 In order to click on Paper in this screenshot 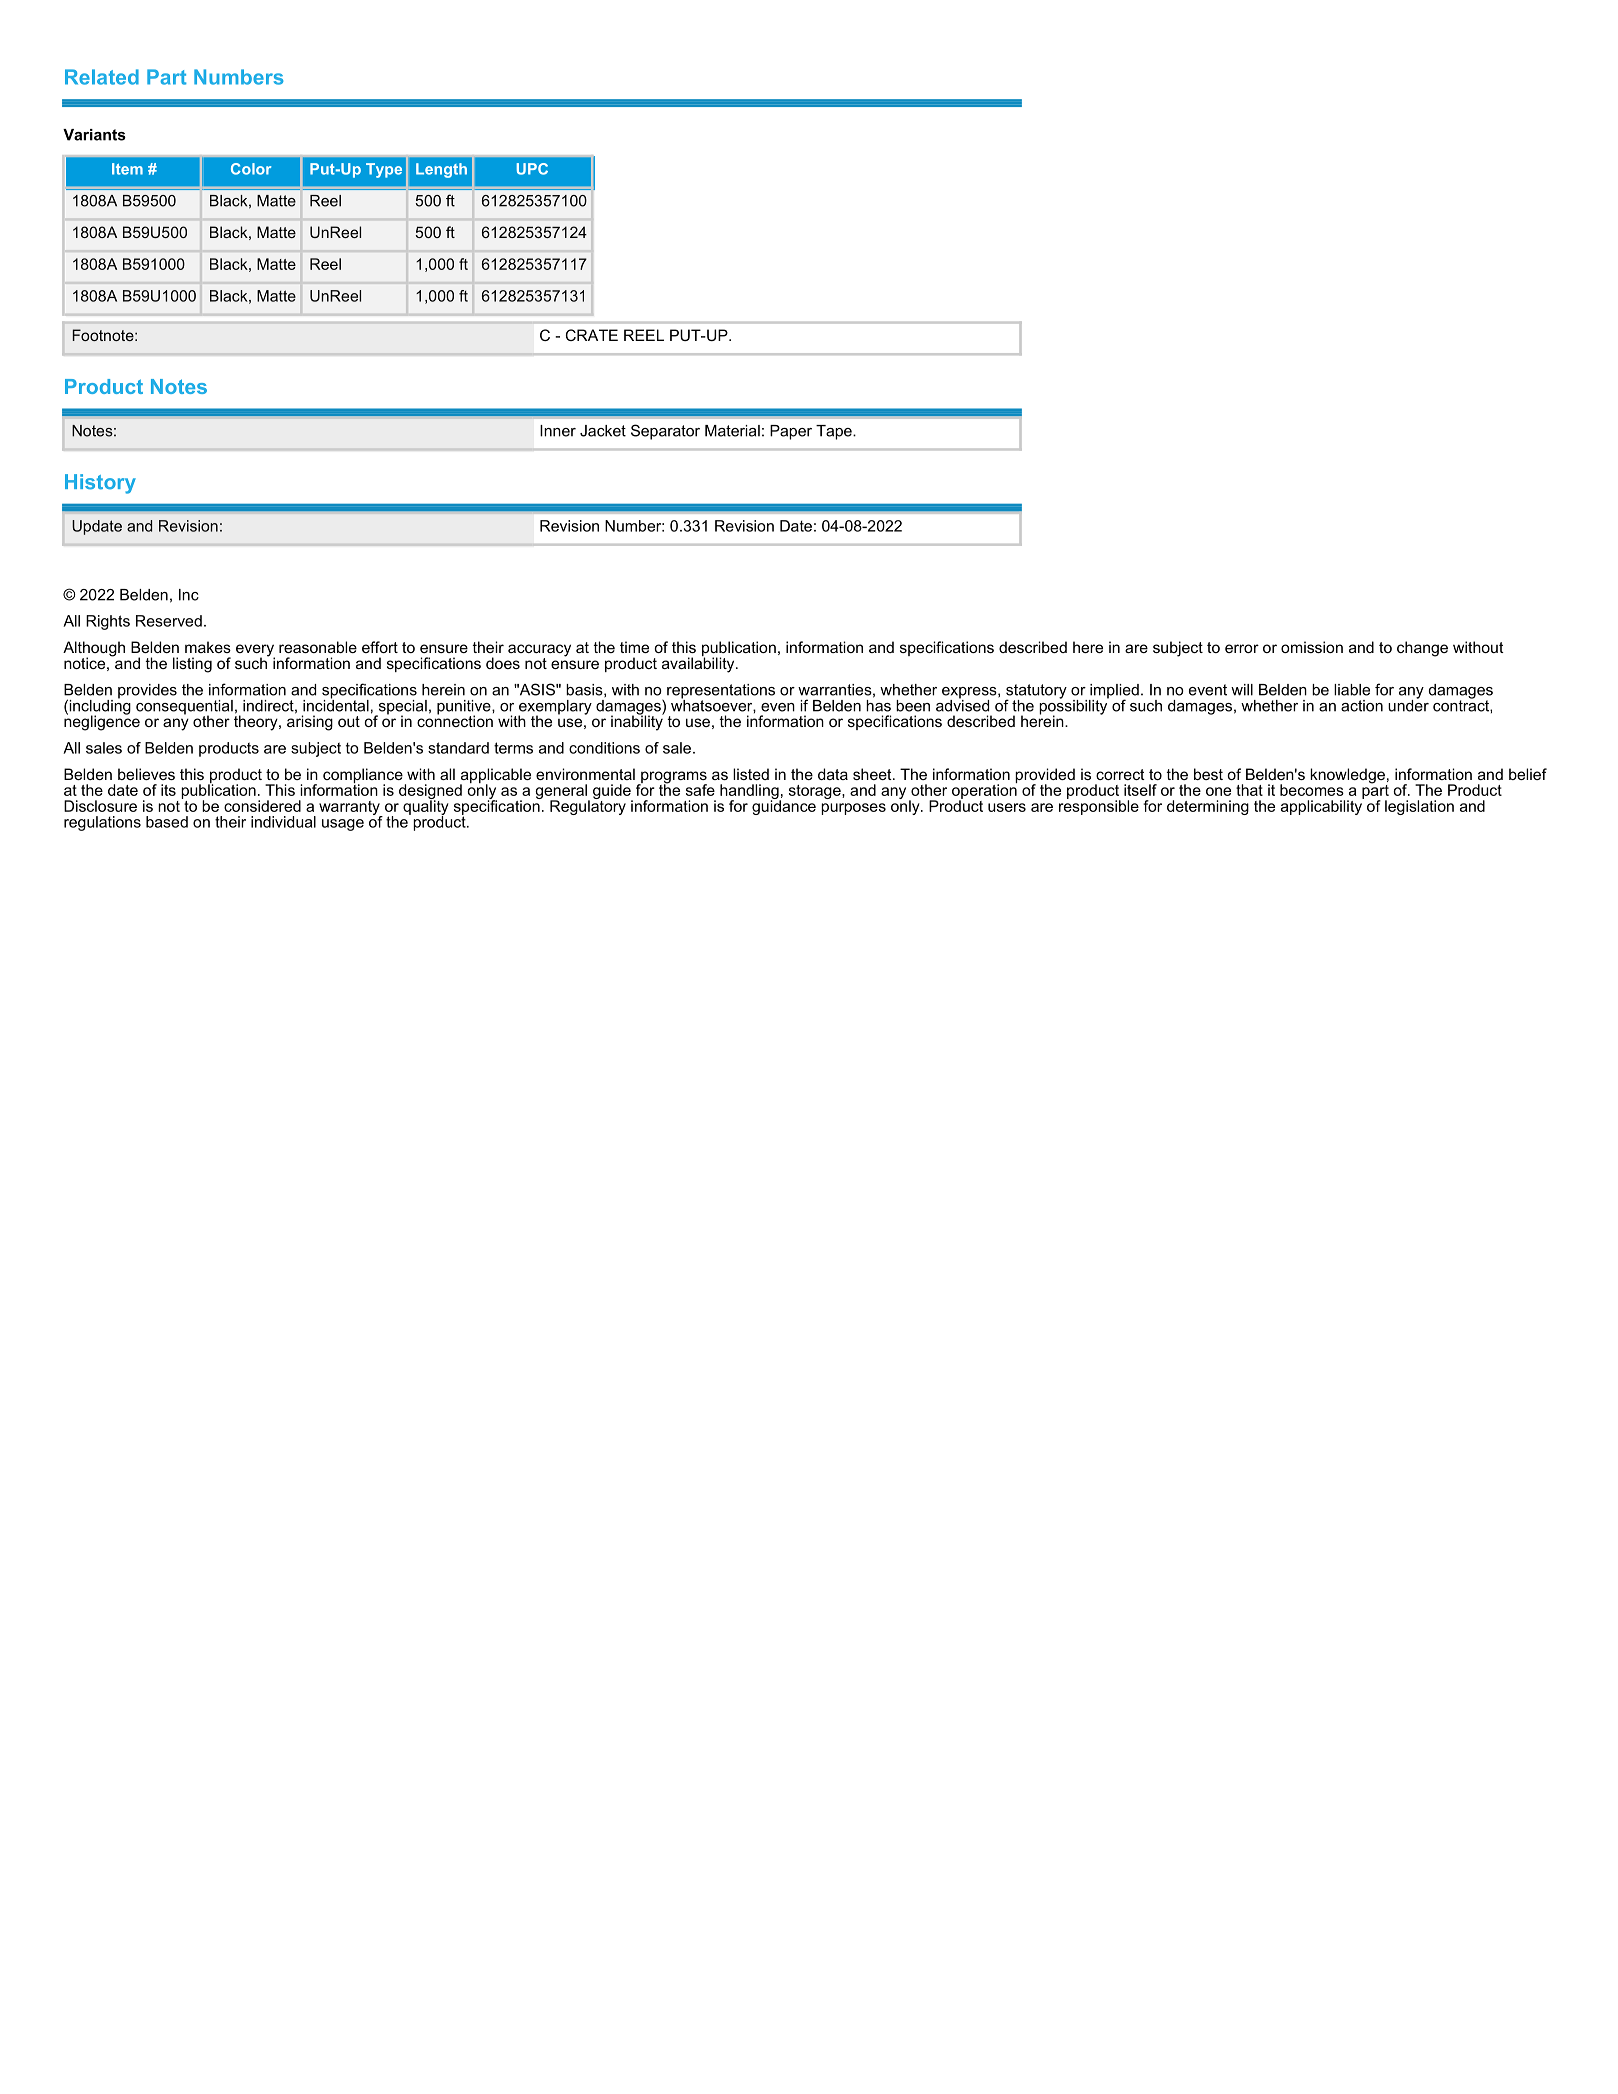, I will do `click(791, 432)`.
